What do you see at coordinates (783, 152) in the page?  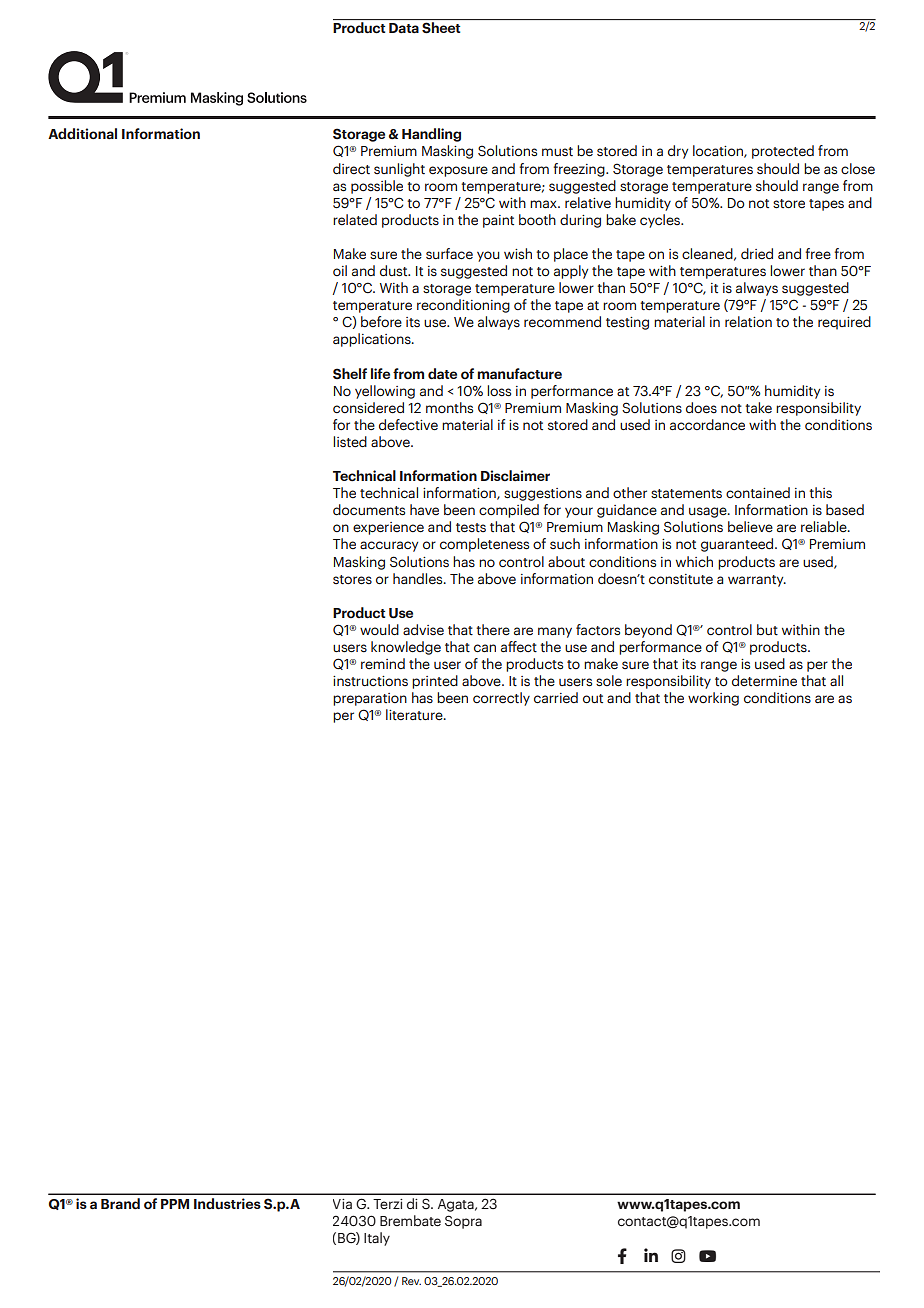 I see `protected` at bounding box center [783, 152].
